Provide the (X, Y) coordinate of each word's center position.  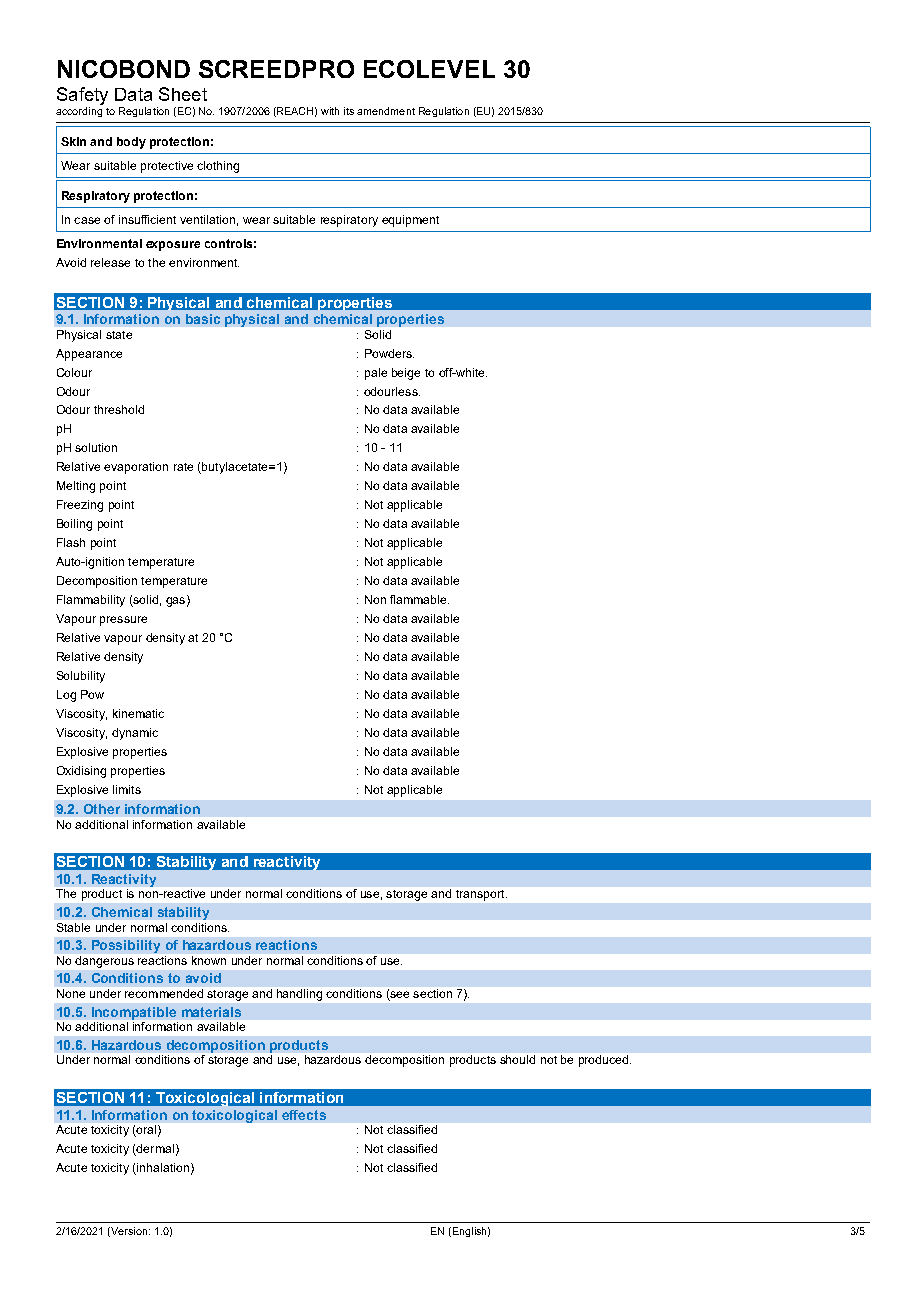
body (131, 143)
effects (304, 1115)
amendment (386, 111)
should (517, 1059)
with (330, 111)
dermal (154, 1150)
